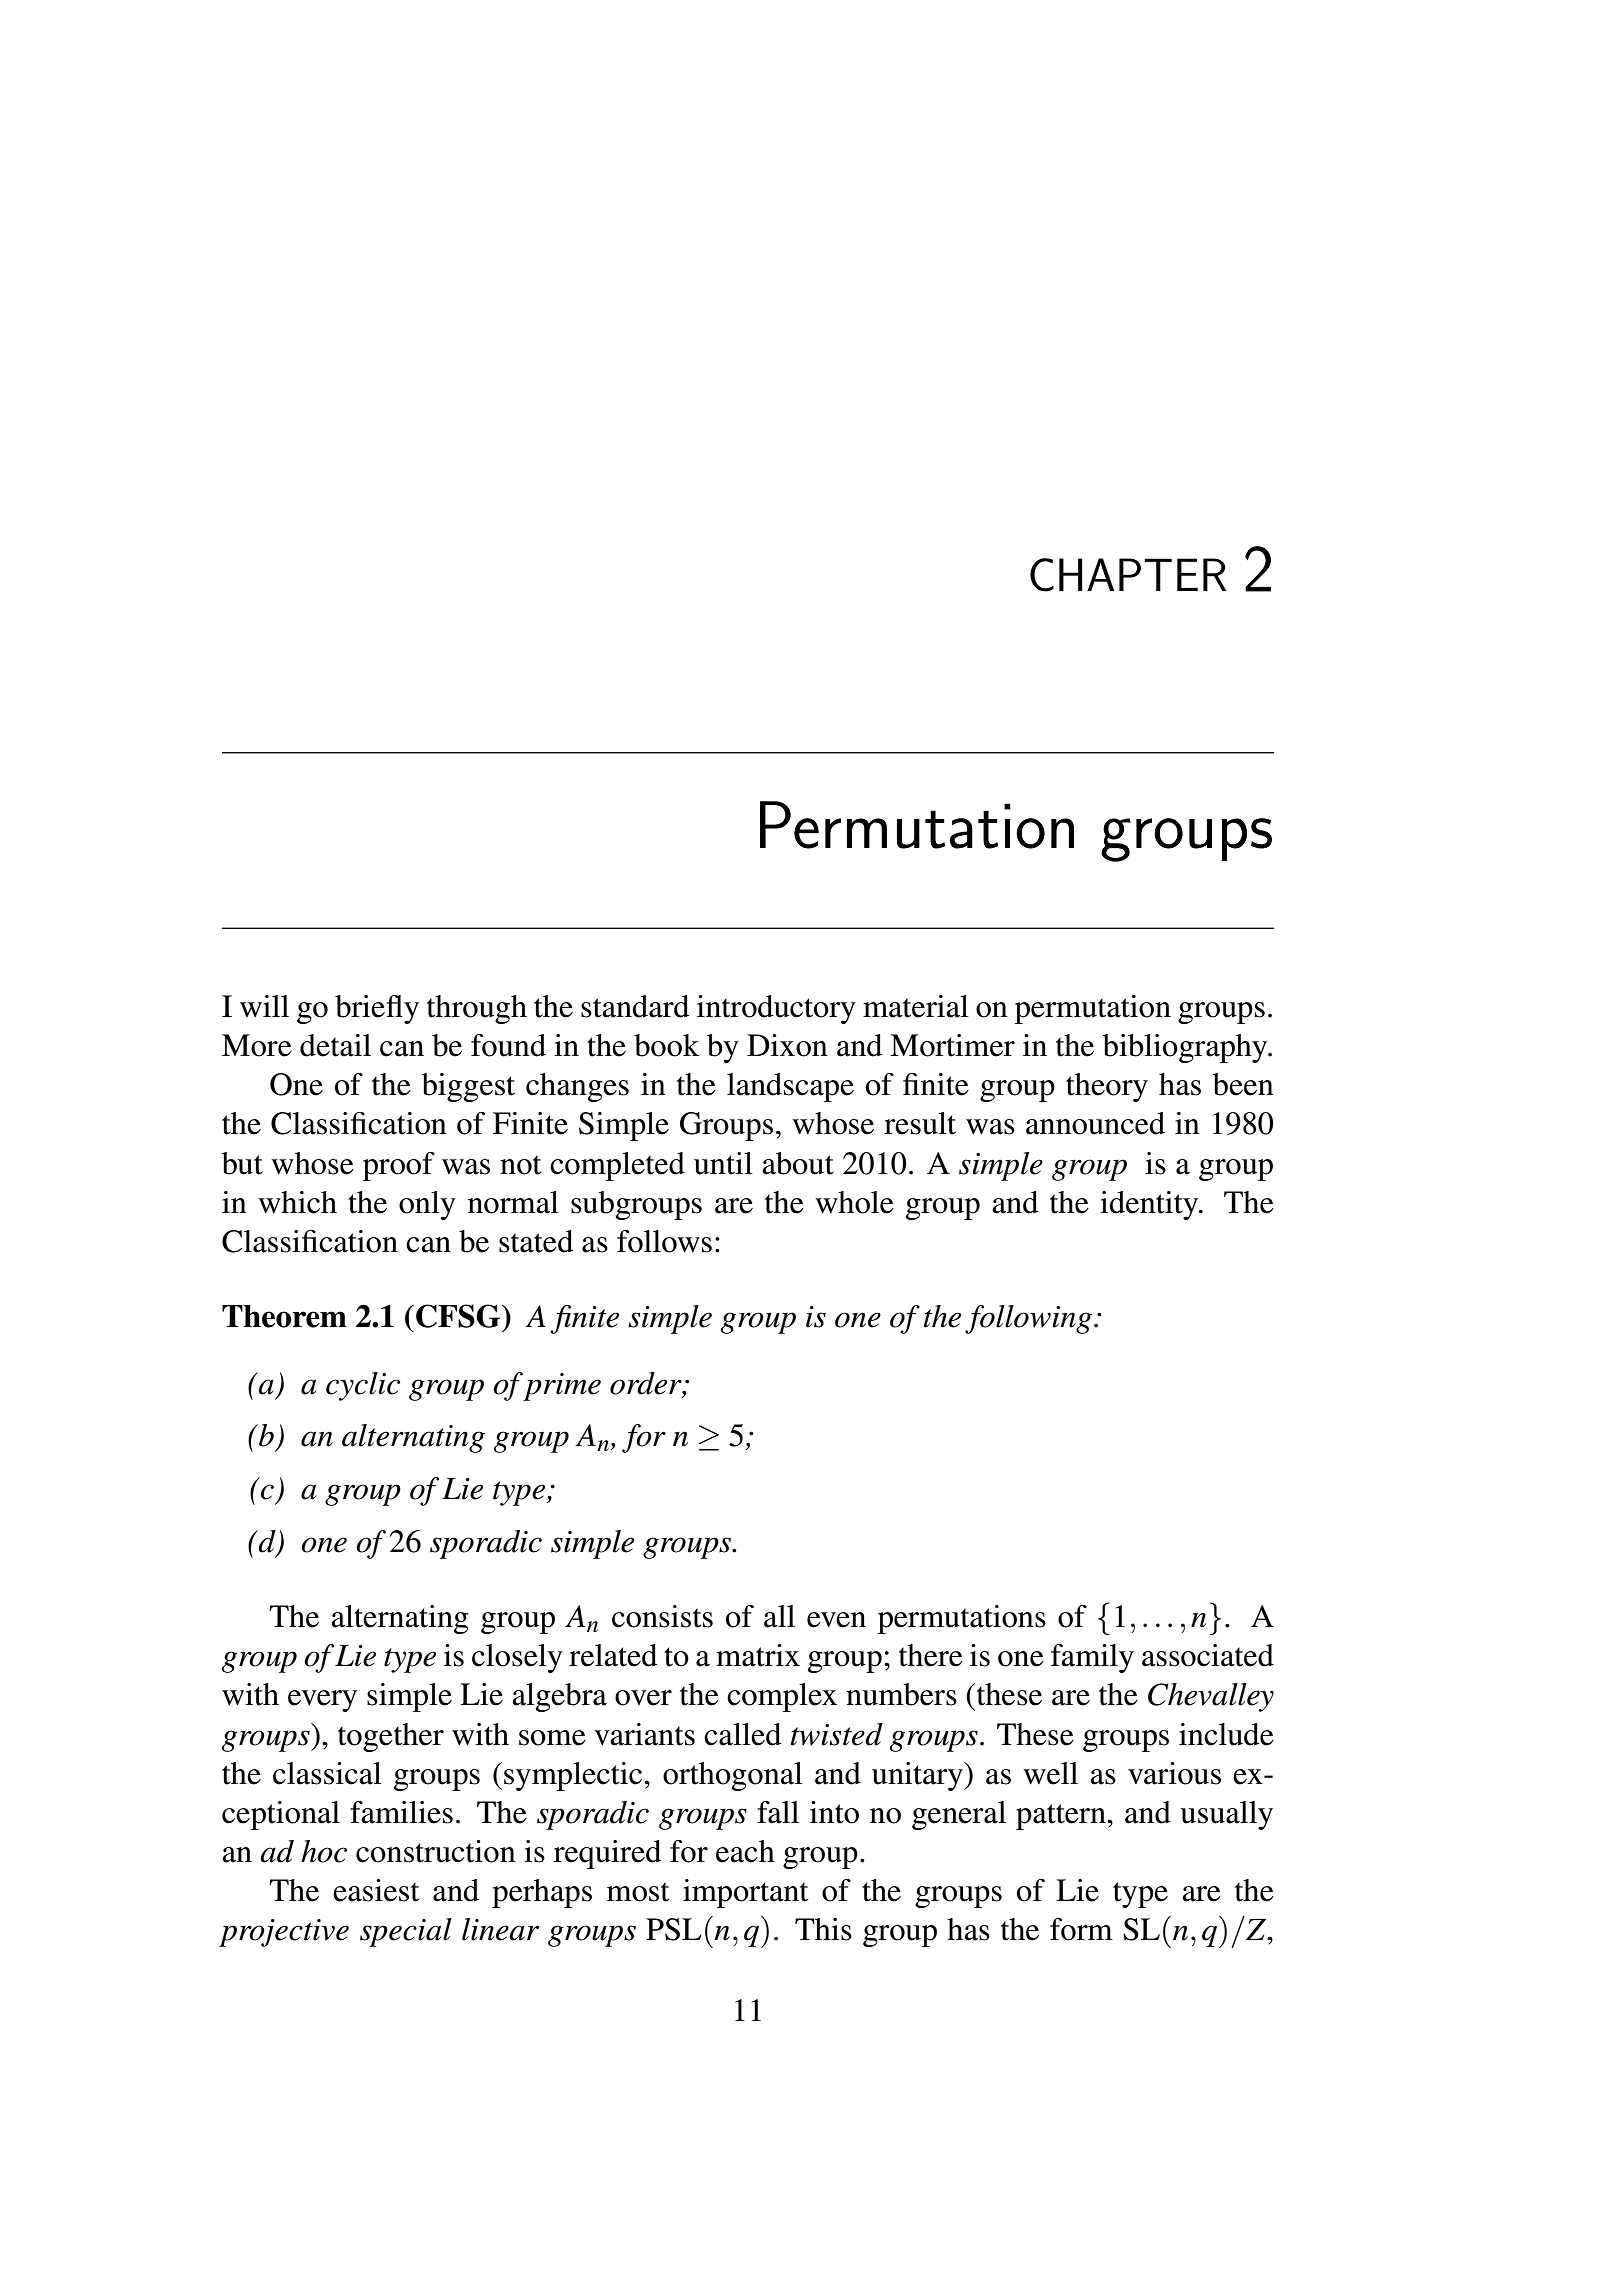  What do you see at coordinates (1150, 1205) in the page?
I see `identity` at bounding box center [1150, 1205].
